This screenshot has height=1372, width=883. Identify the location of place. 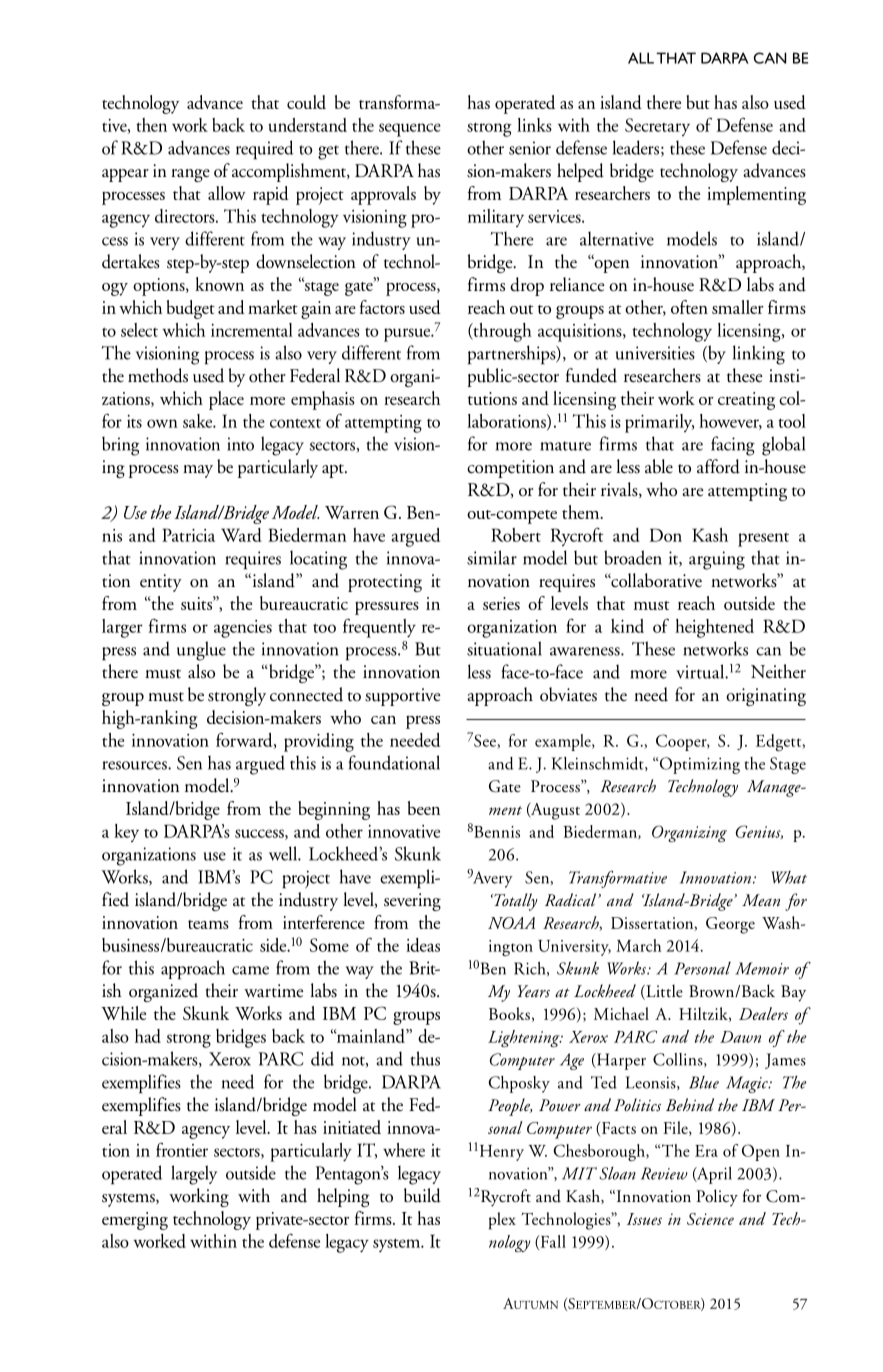
(226, 400).
